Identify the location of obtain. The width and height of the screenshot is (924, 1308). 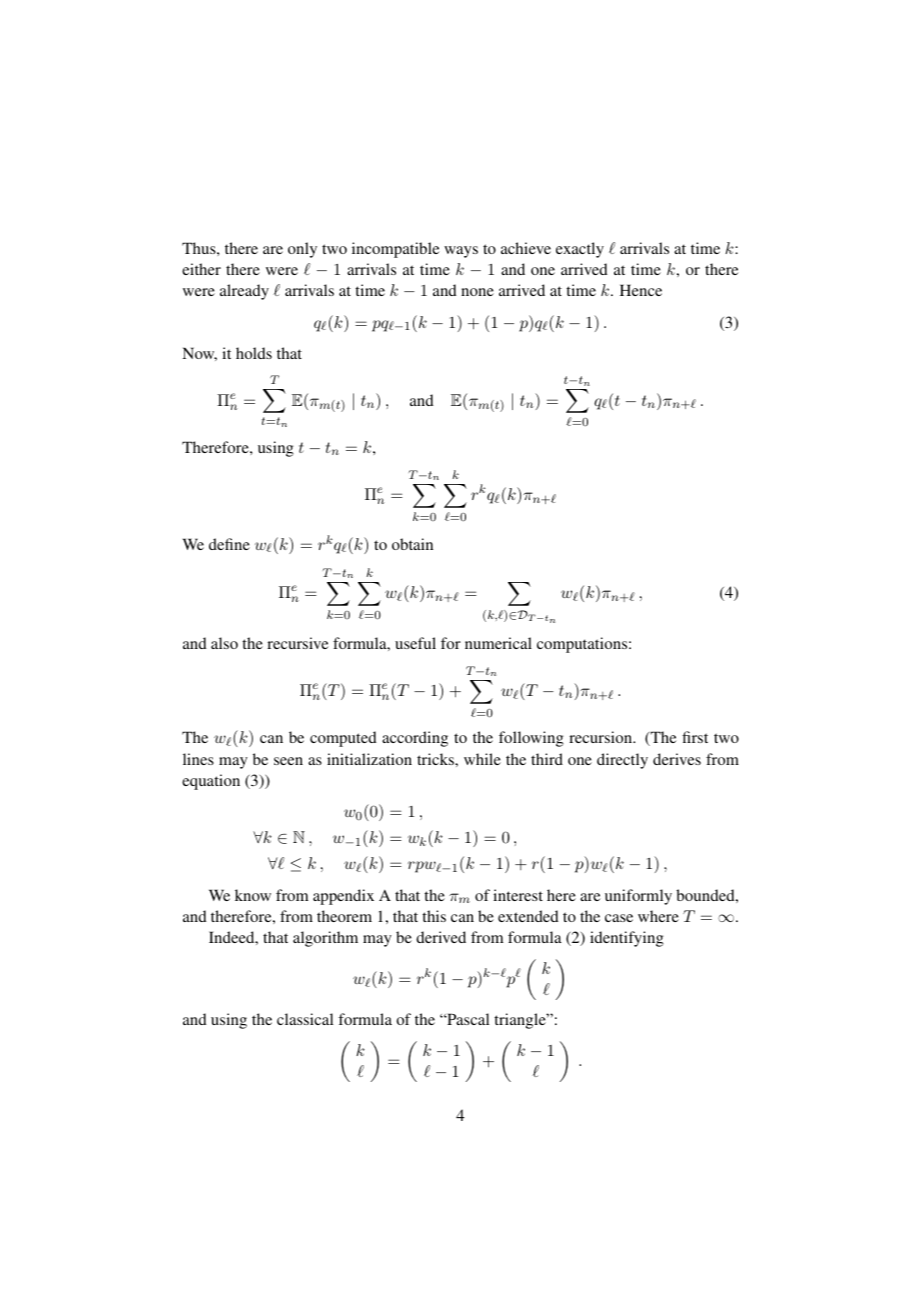
(412, 544).
